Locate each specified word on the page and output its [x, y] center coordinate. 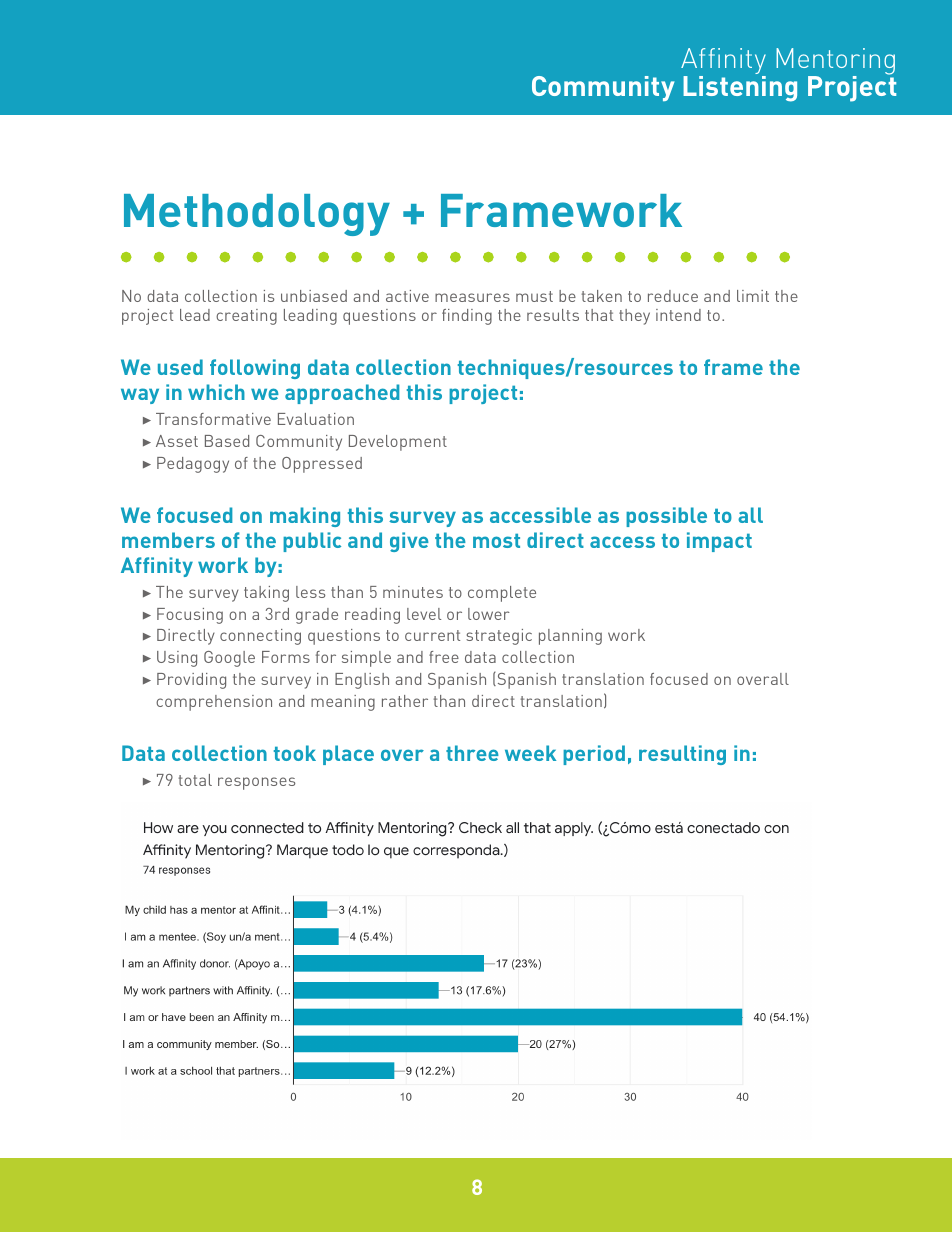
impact [719, 542]
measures [472, 297]
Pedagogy [193, 465]
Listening [740, 89]
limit [753, 296]
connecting [260, 637]
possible [666, 517]
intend [678, 315]
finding [467, 317]
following [255, 369]
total [195, 780]
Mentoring [835, 62]
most [496, 540]
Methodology [257, 215]
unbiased [314, 296]
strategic [499, 637]
